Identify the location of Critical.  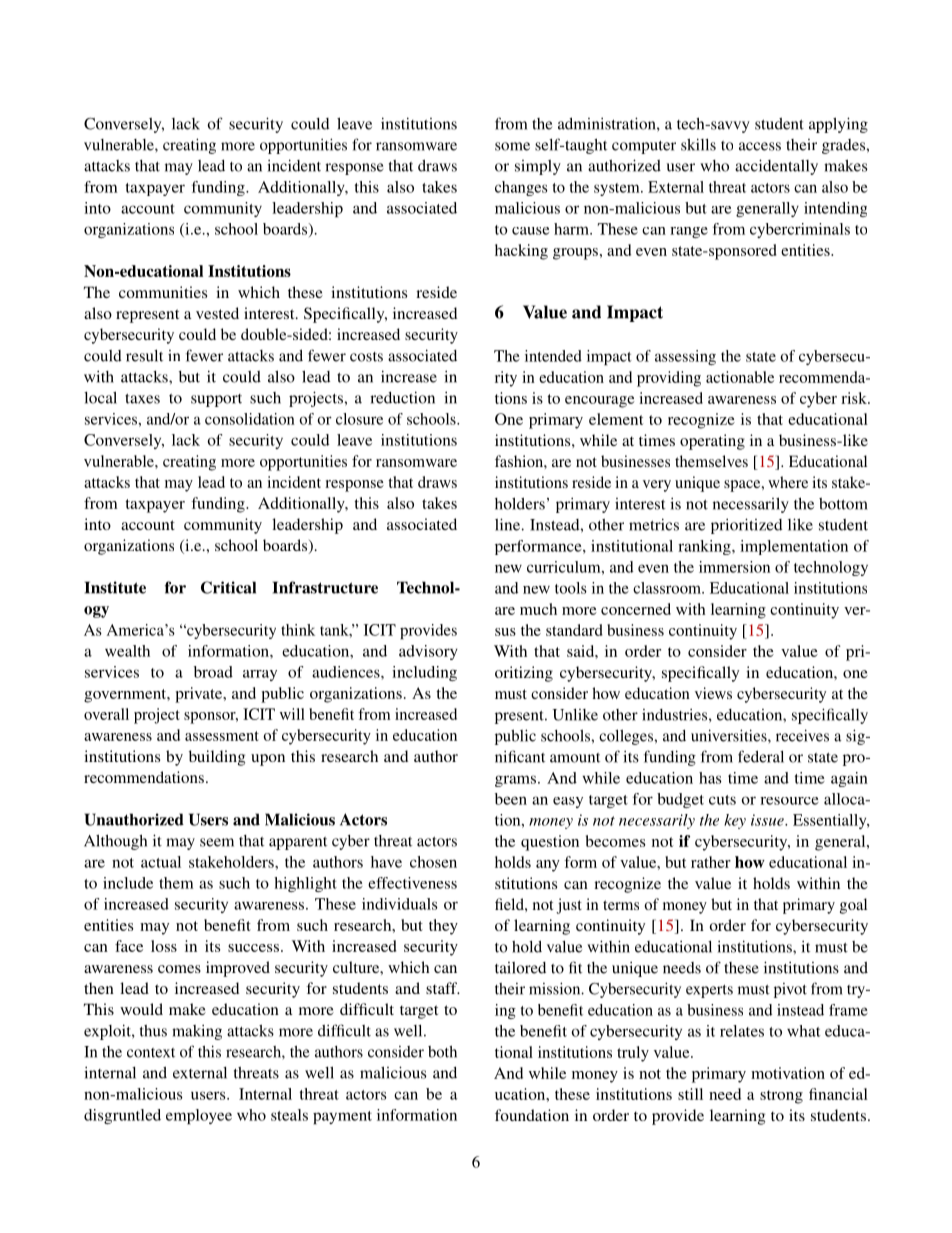
(228, 587).
